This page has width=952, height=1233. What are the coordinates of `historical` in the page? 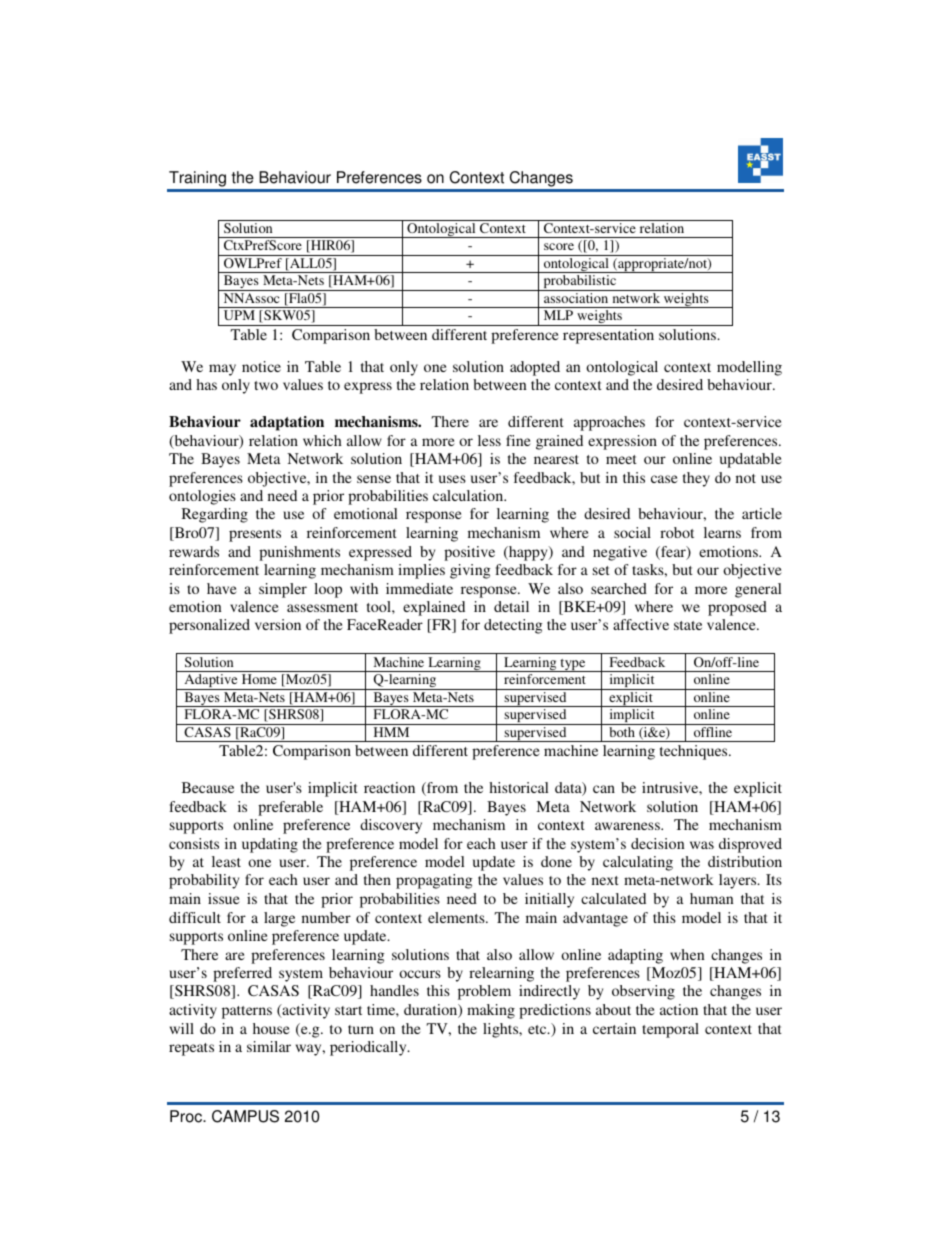 It's located at (518, 787).
